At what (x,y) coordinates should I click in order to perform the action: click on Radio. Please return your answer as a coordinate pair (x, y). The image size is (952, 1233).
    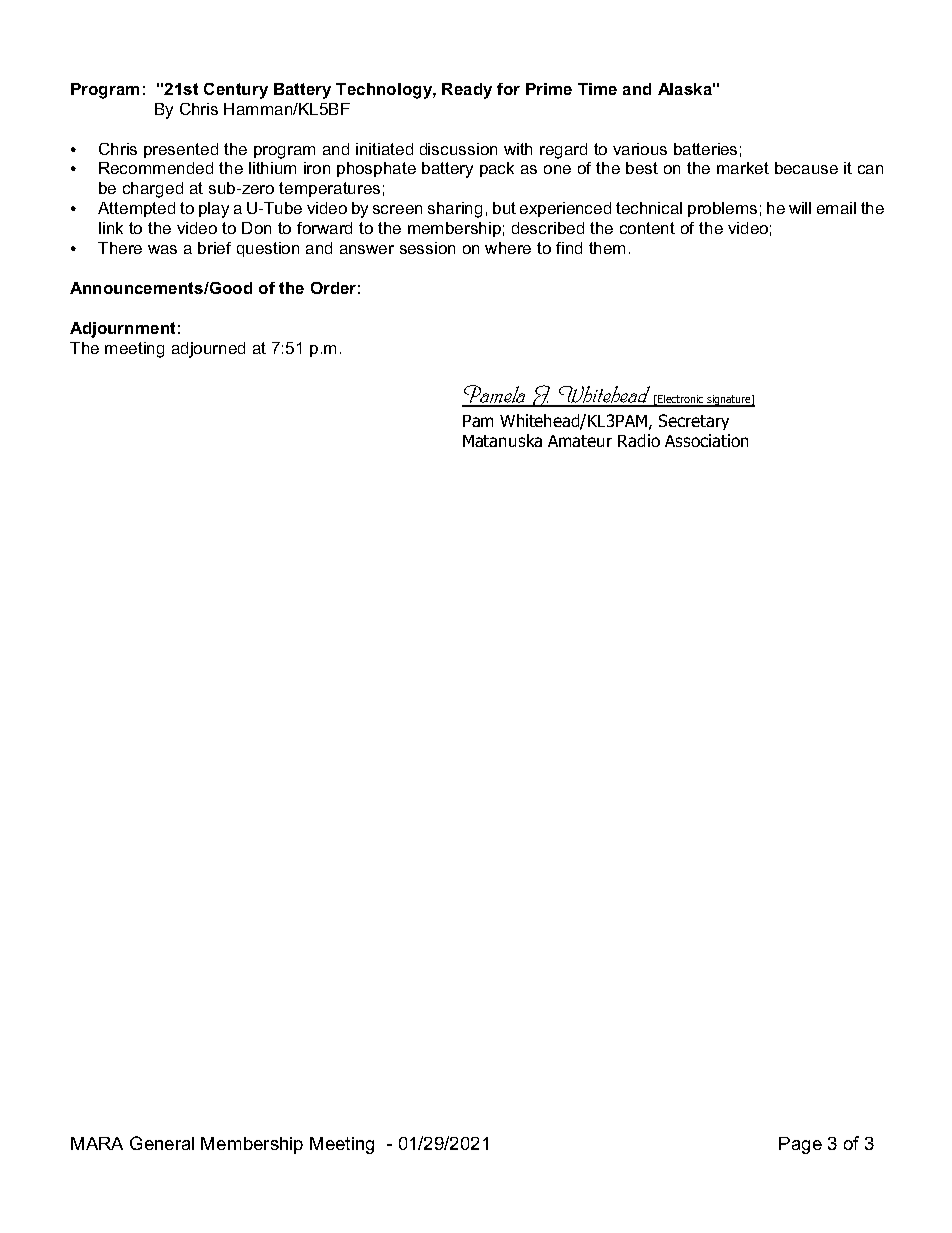
    Looking at the image, I should click on (639, 440).
